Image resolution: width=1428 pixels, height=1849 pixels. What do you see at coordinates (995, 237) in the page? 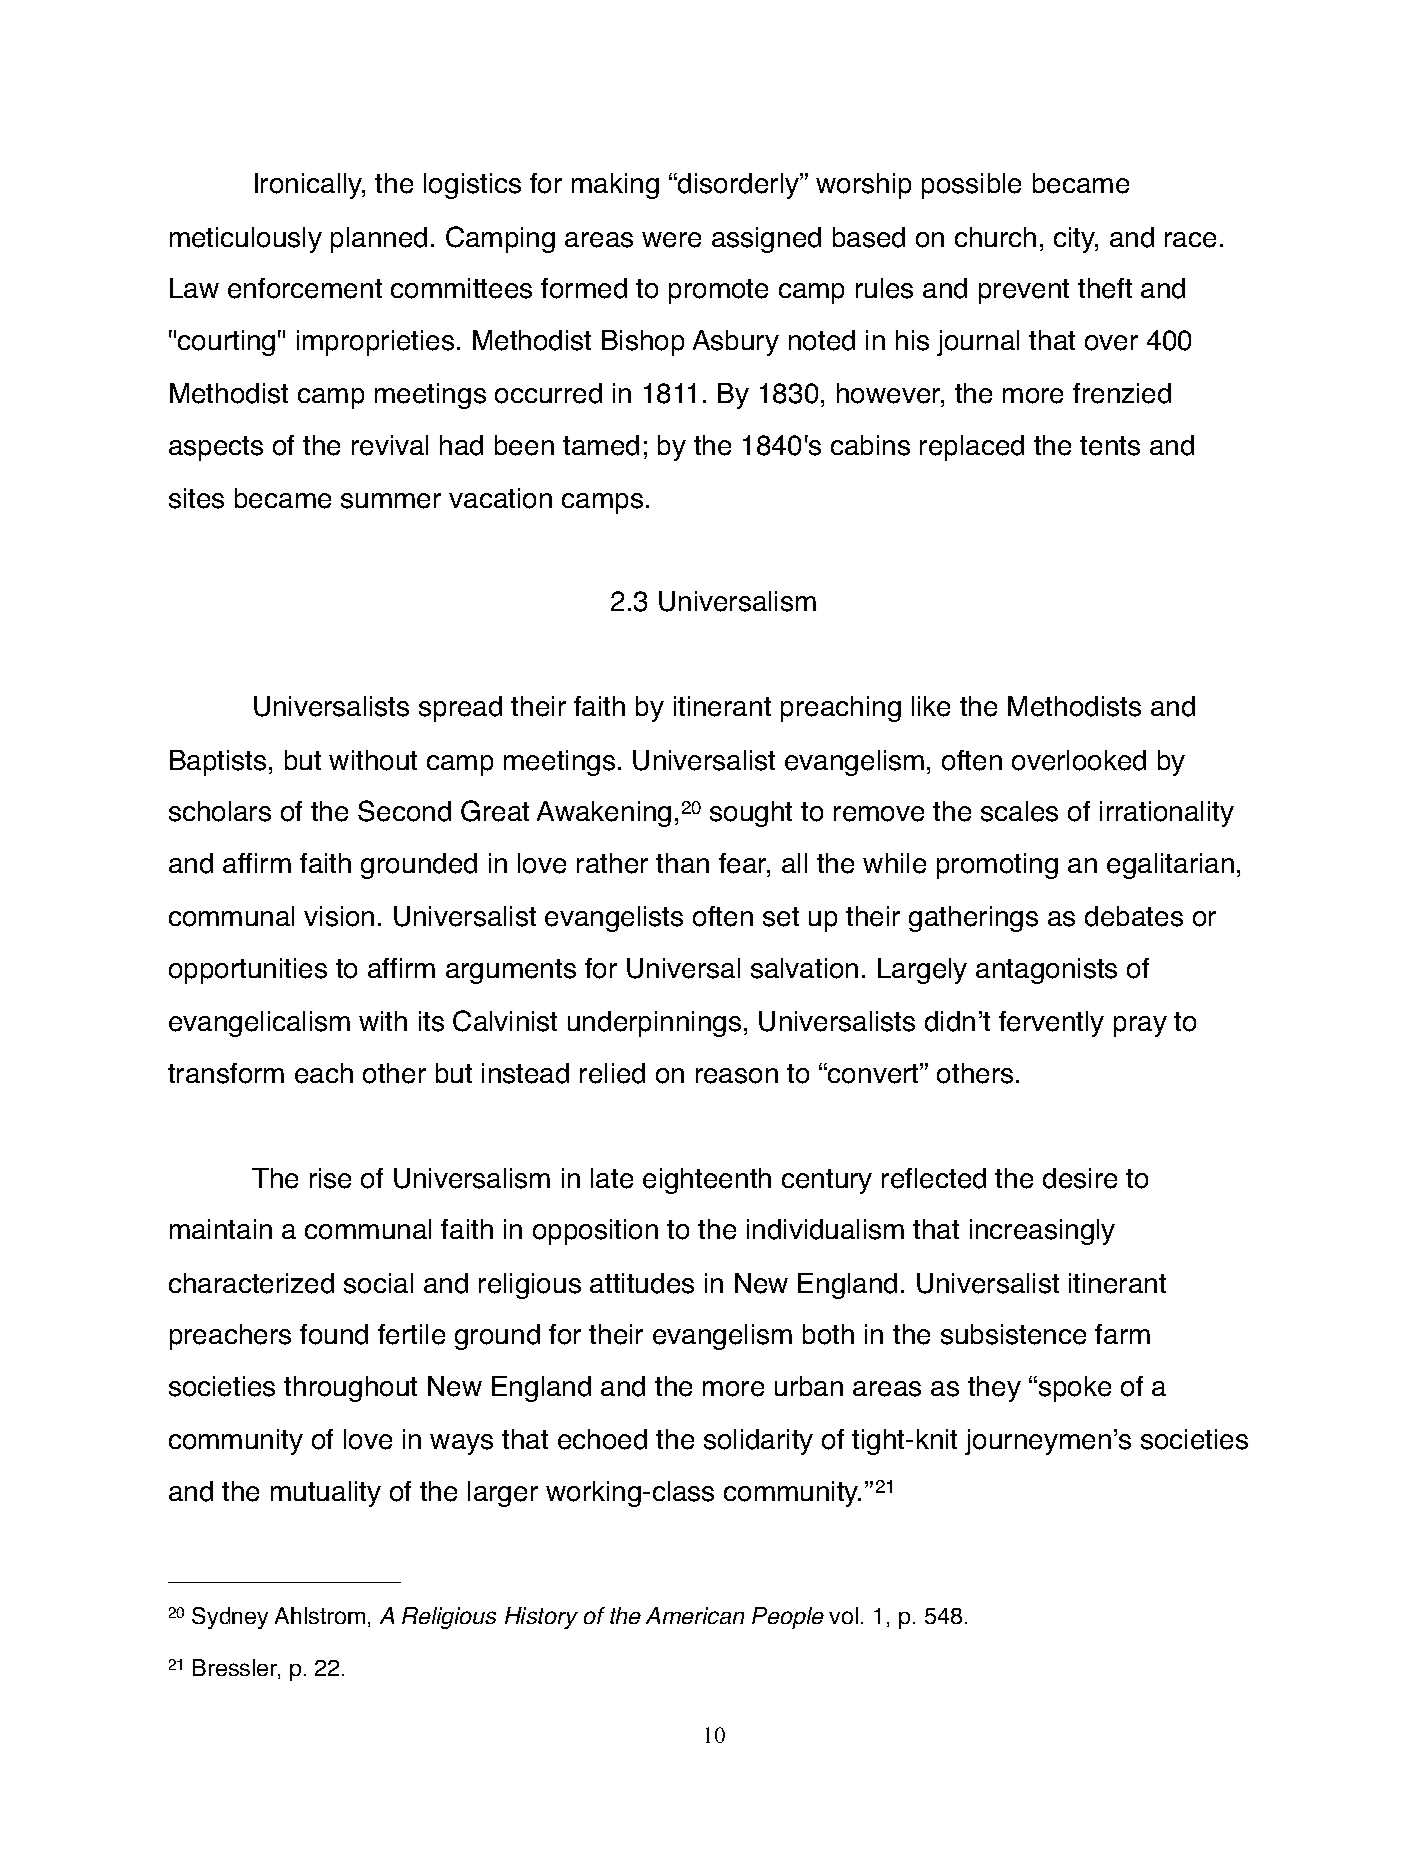
I see `church` at bounding box center [995, 237].
